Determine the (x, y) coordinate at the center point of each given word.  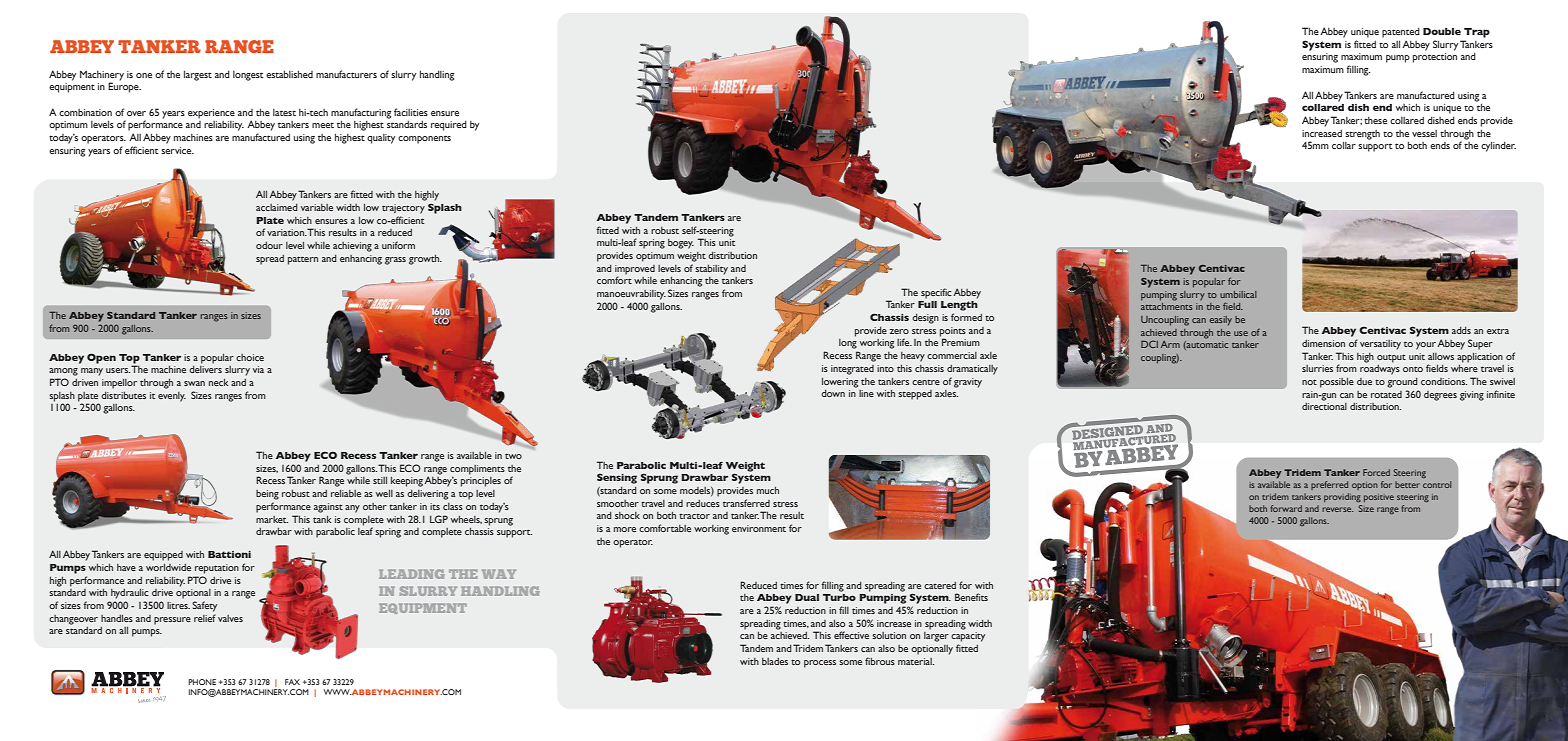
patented (1401, 32)
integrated (852, 370)
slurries (1317, 368)
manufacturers (346, 74)
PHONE (202, 682)
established (289, 74)
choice (250, 357)
